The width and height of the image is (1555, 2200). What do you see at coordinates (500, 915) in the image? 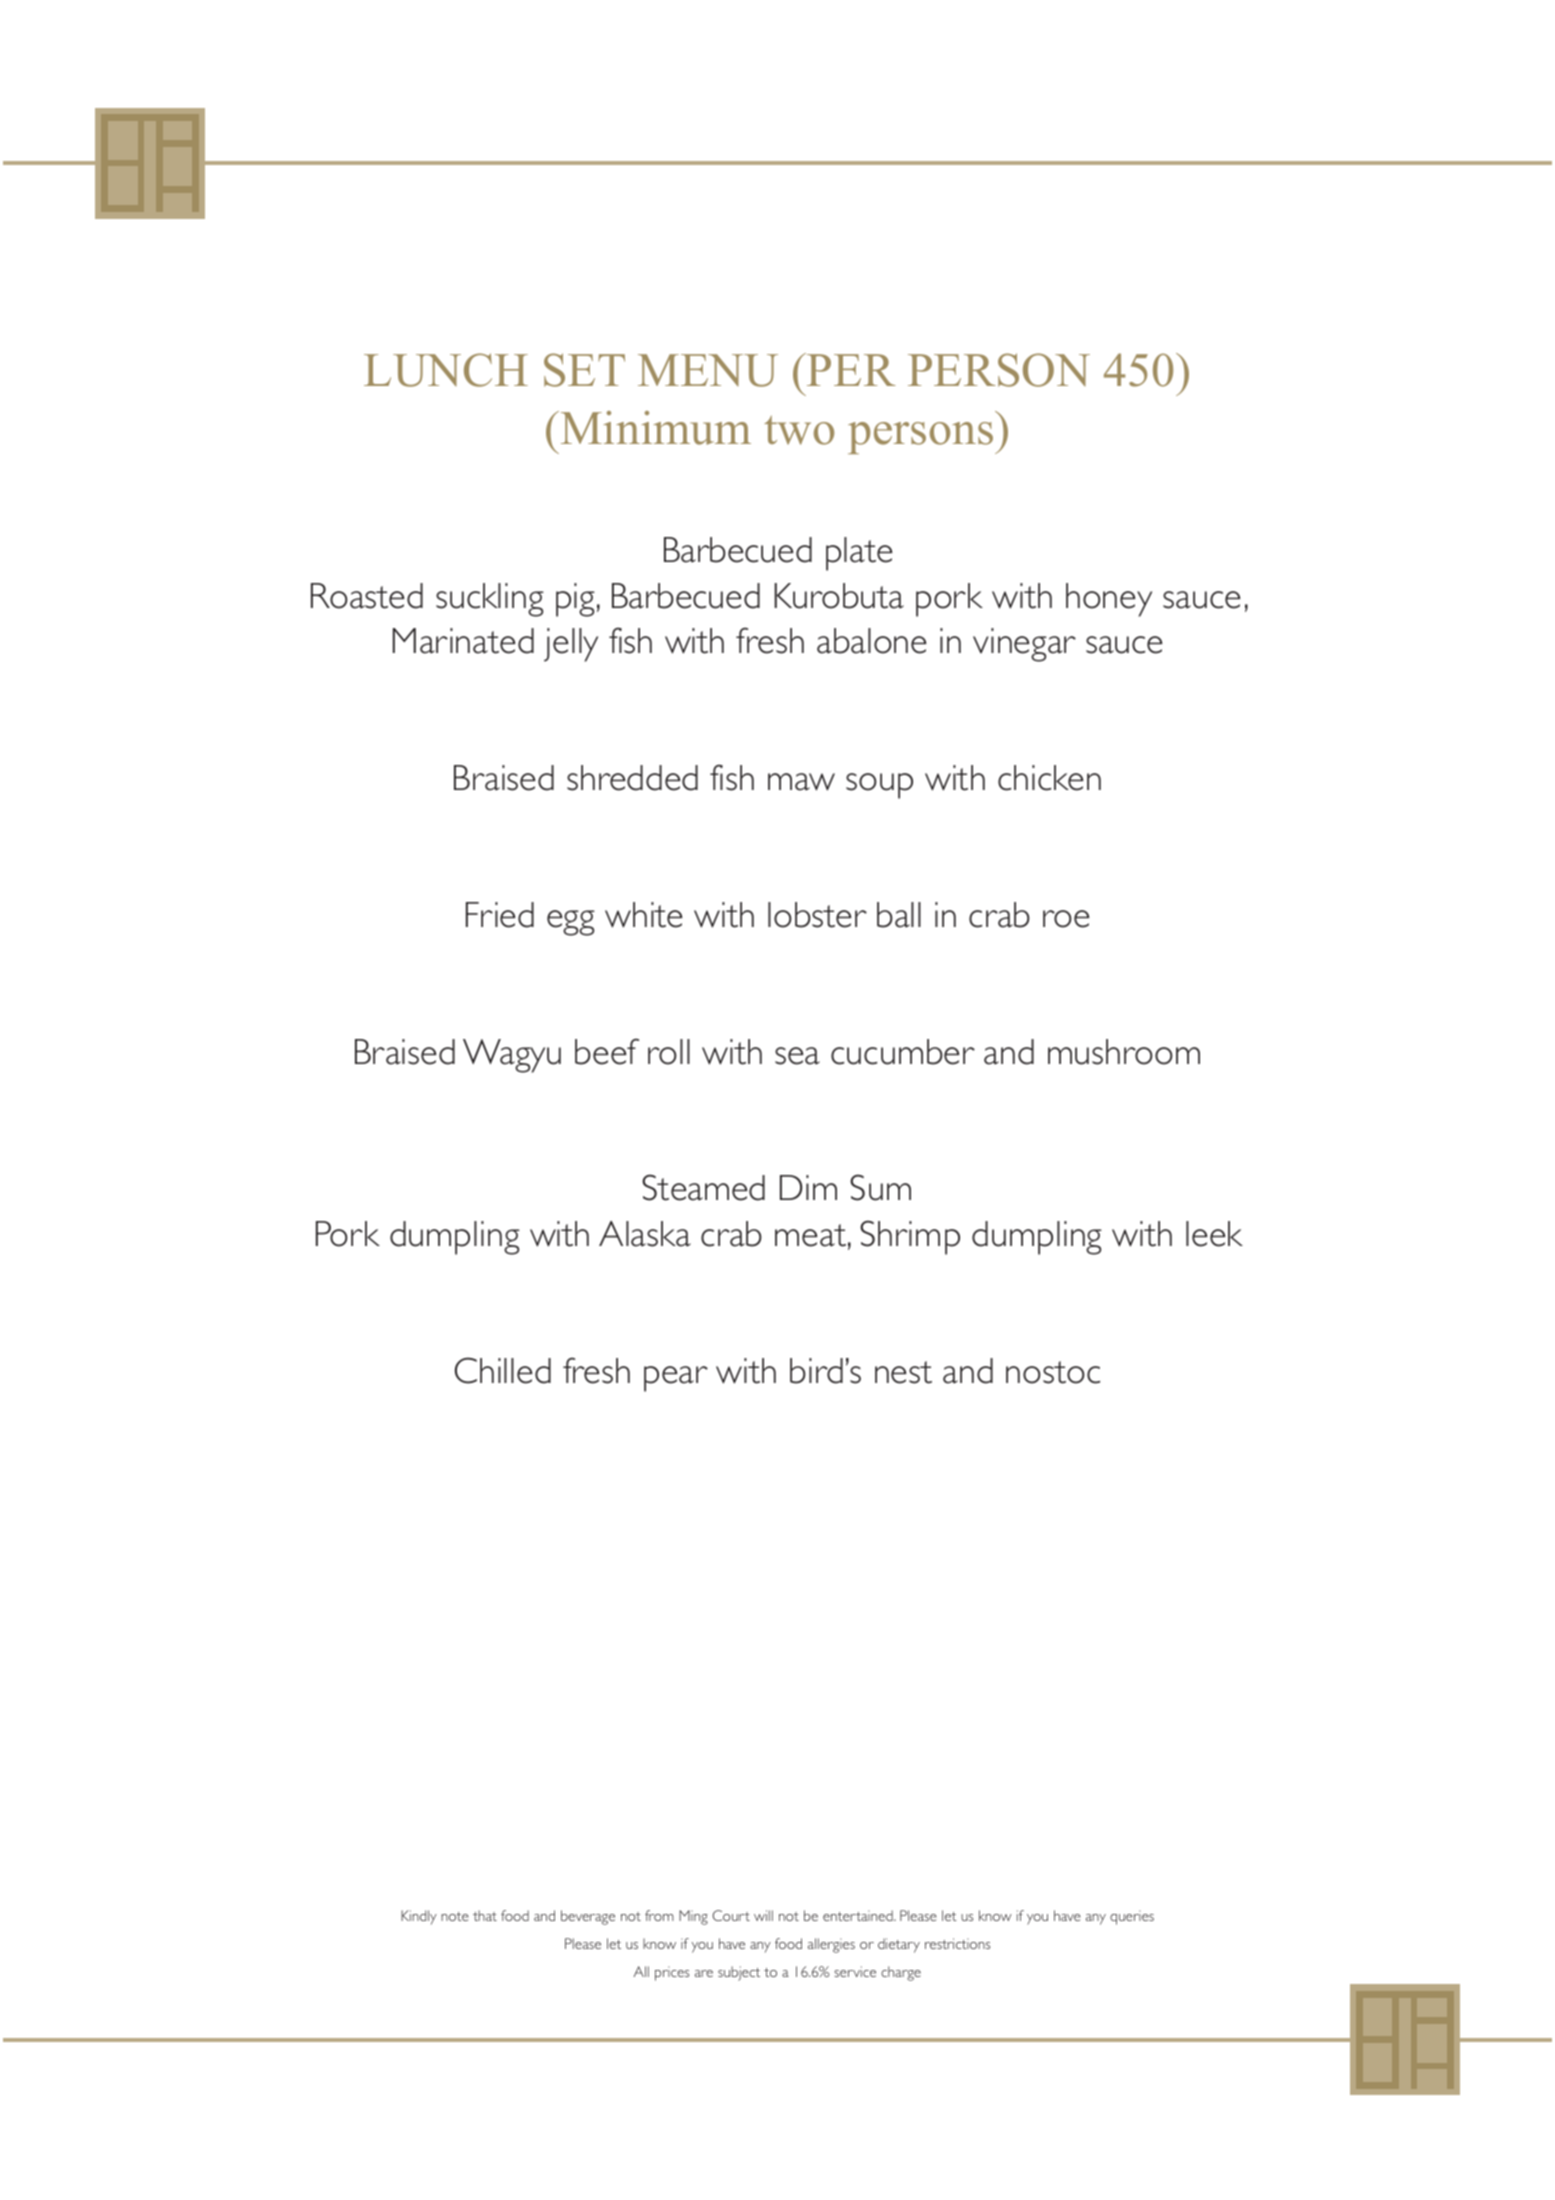
I see `Fried` at bounding box center [500, 915].
